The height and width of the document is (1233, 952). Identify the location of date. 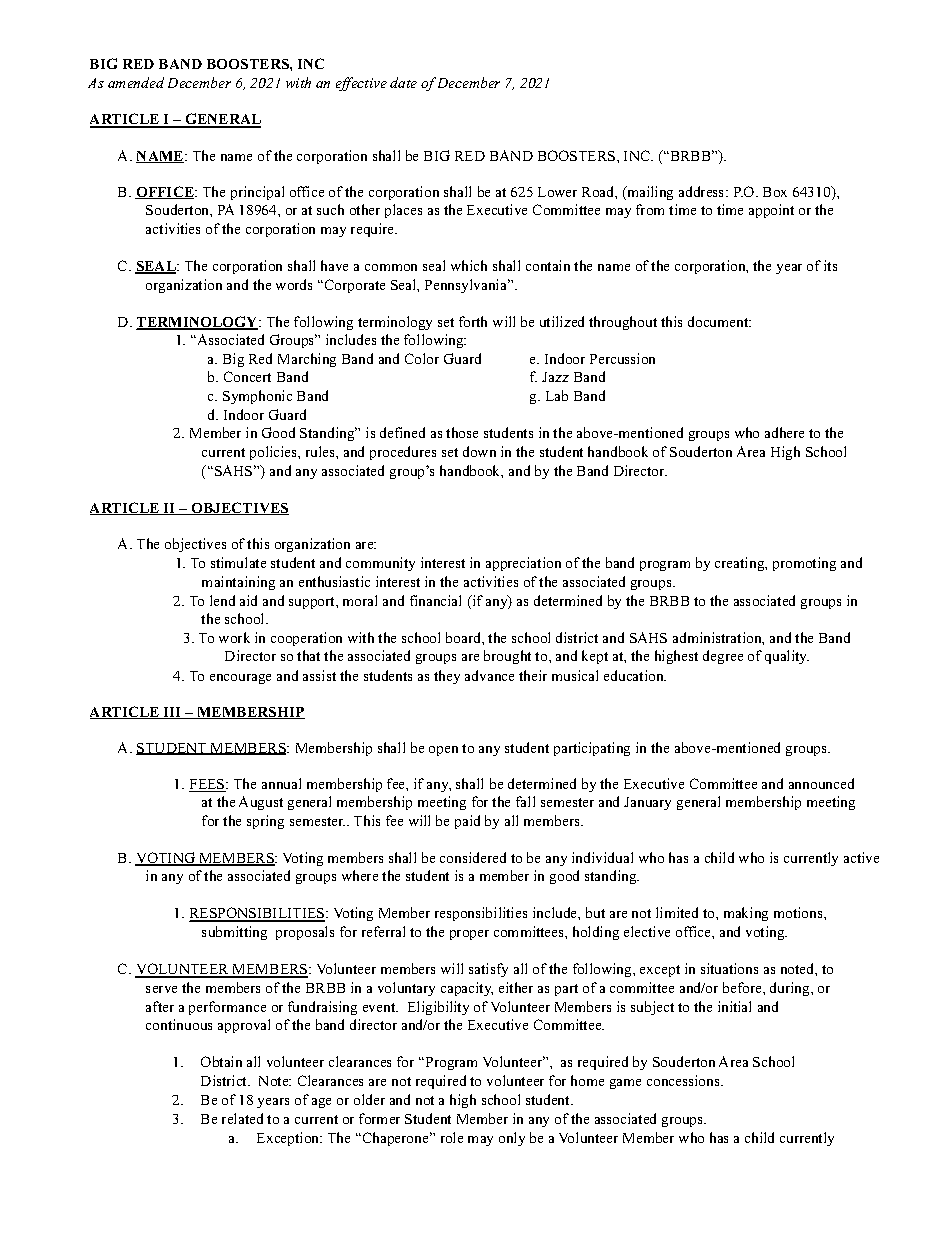
(403, 82).
